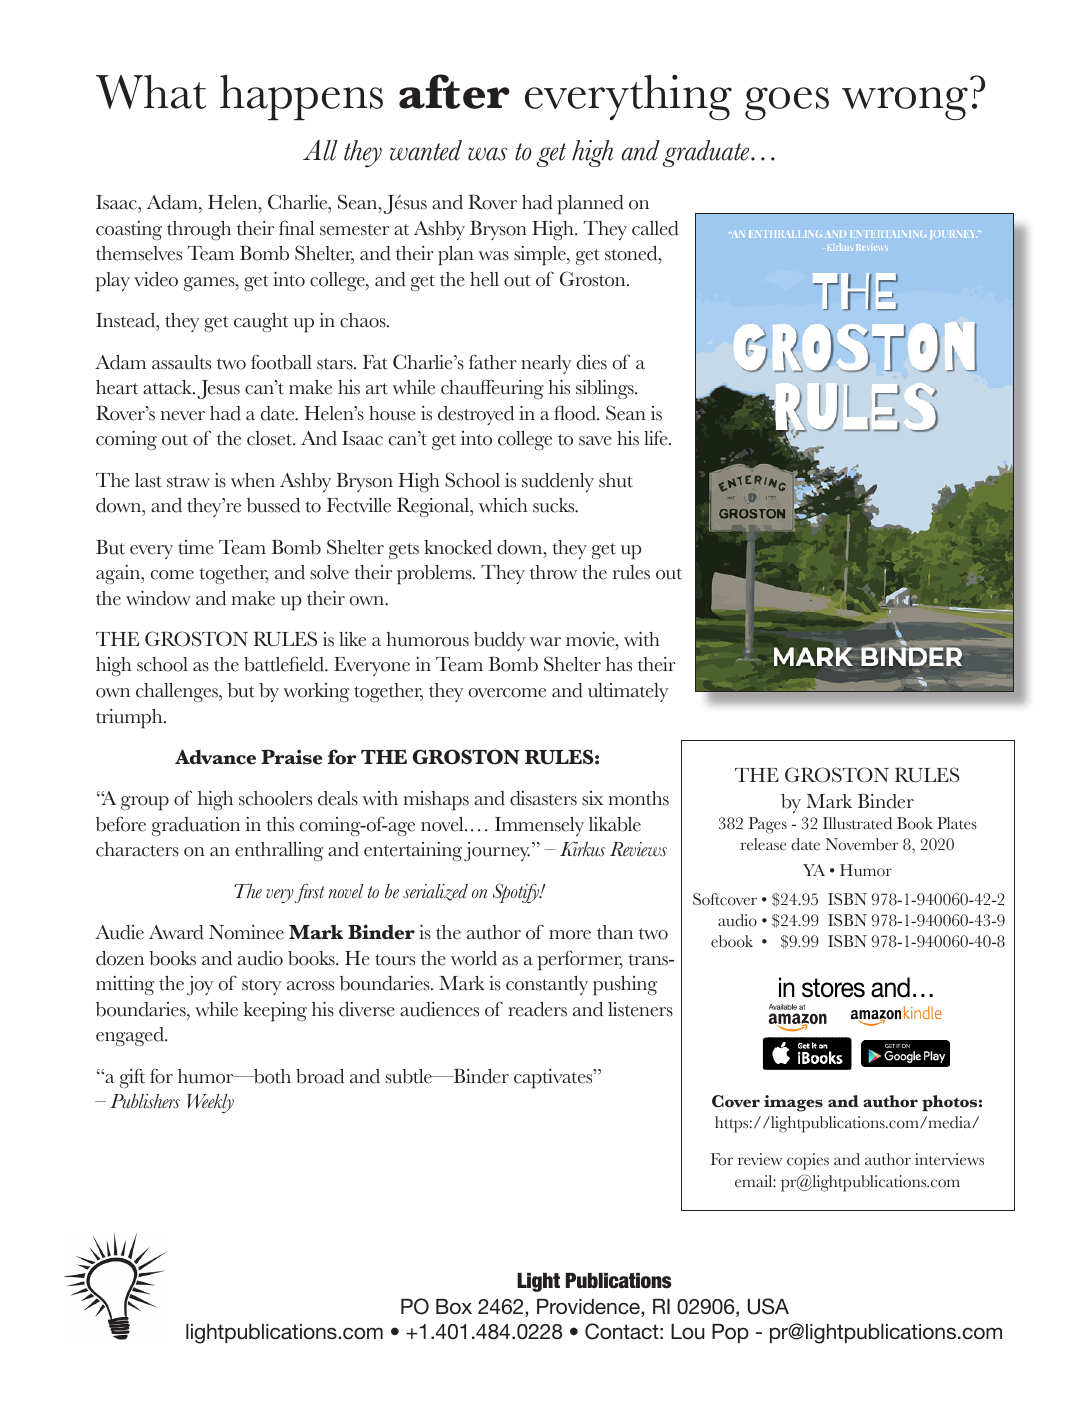  Describe the element at coordinates (768, 1306) in the screenshot. I see `USA` at that location.
